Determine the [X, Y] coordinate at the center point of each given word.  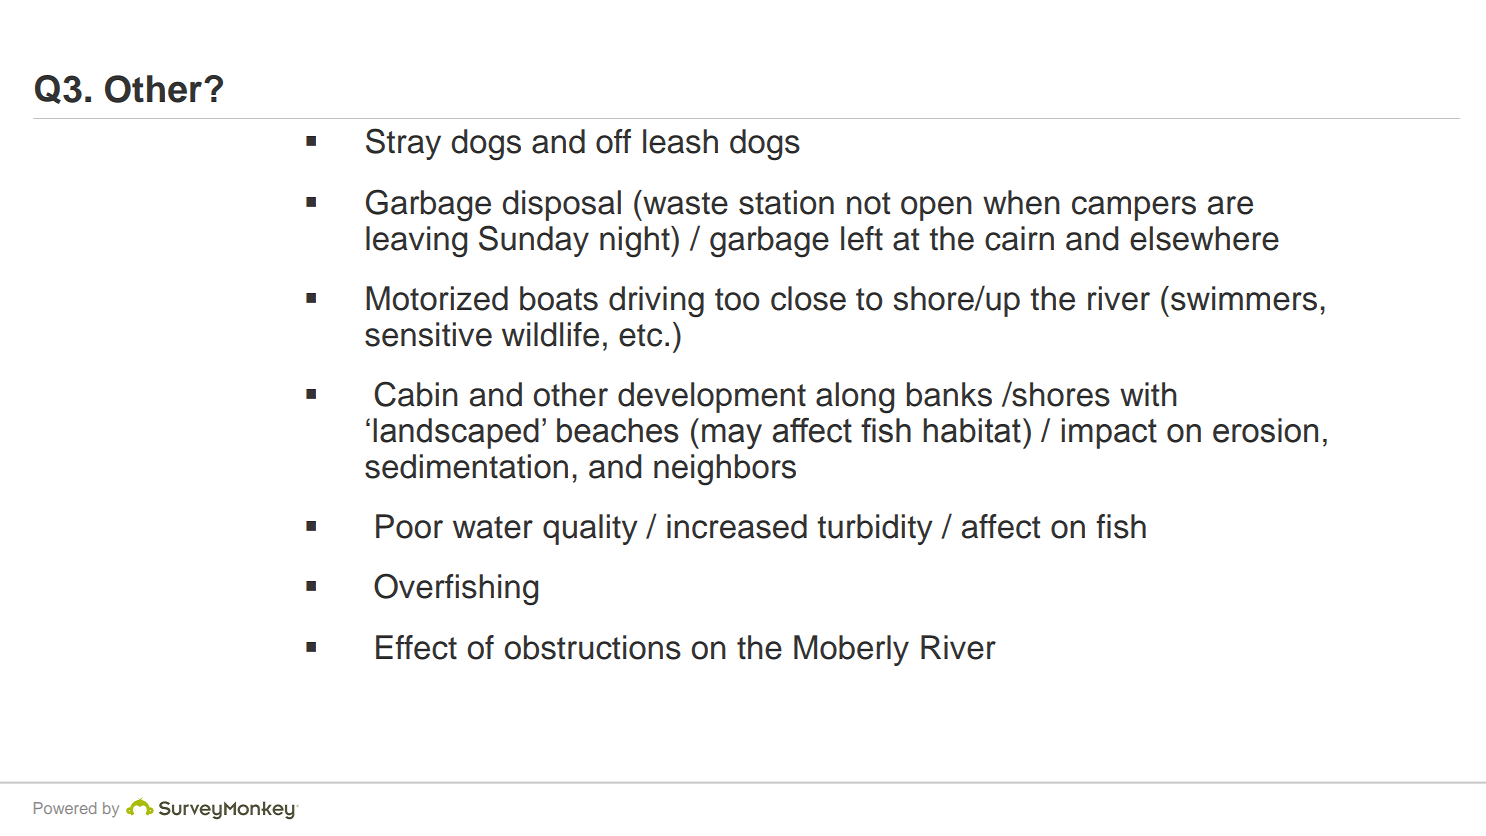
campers [1134, 208]
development [712, 397]
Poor [409, 526]
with [1148, 394]
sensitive [428, 334]
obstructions [592, 647]
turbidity [875, 529]
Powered [65, 808]
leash [680, 141]
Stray [403, 144]
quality [590, 529]
